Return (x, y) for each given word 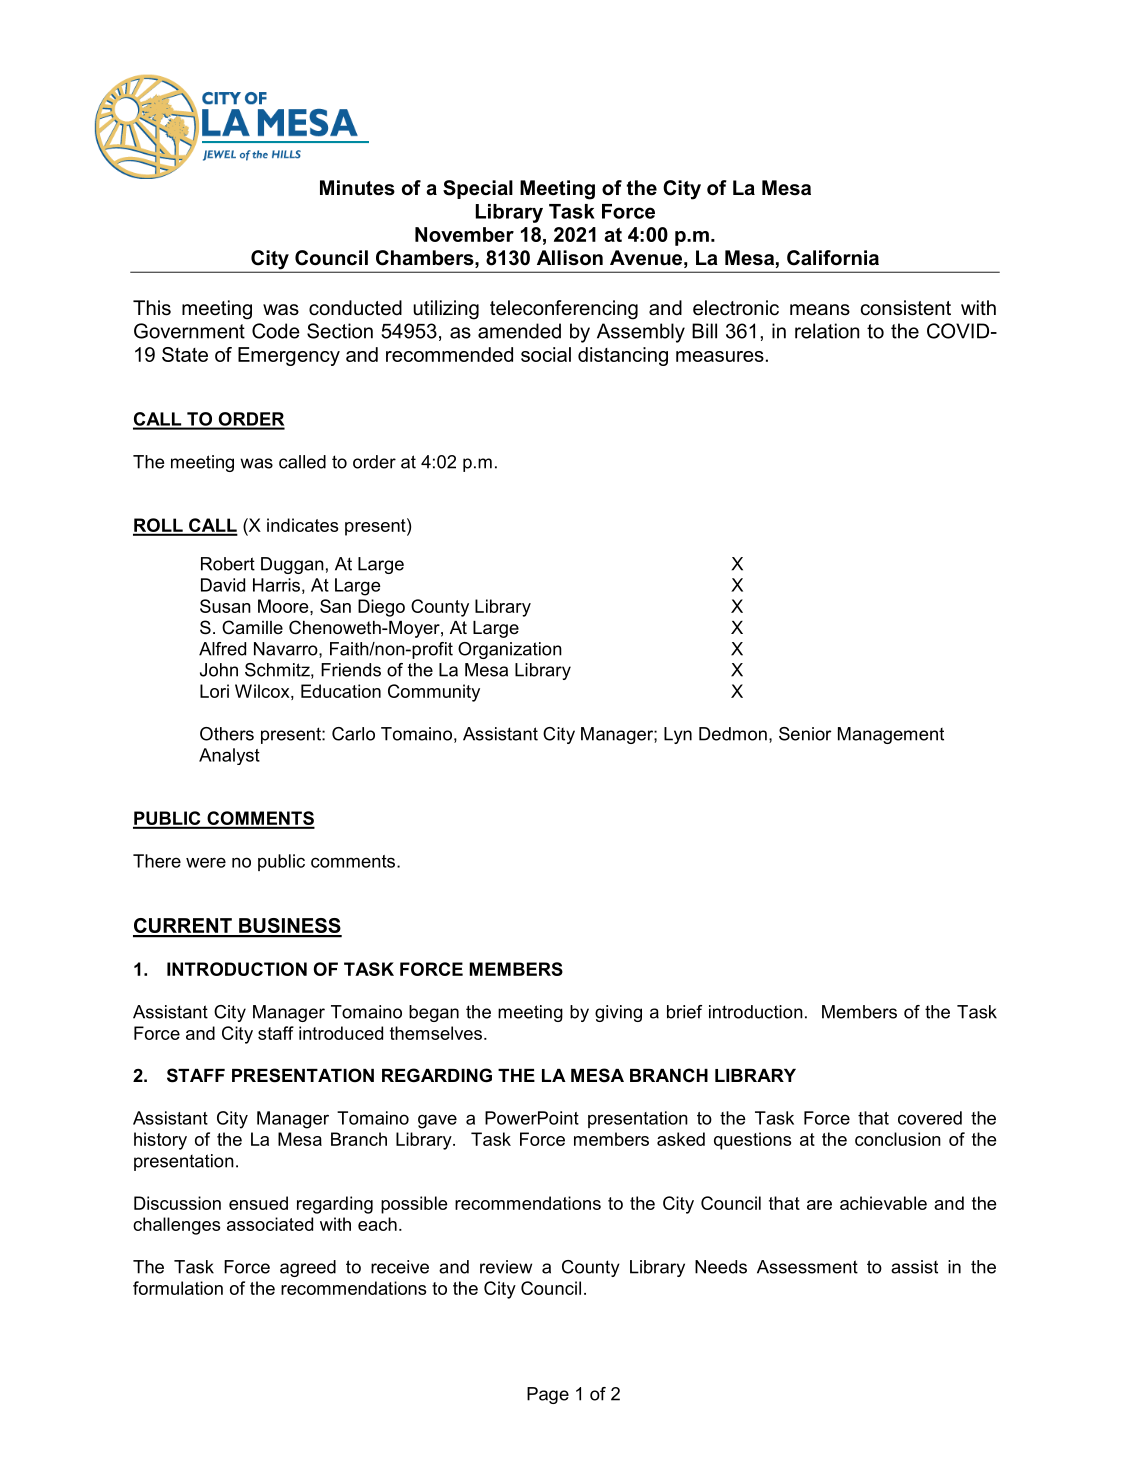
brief (684, 1012)
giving (618, 1013)
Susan (225, 606)
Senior (805, 734)
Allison (570, 258)
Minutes (357, 188)
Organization (510, 650)
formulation (178, 1288)
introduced (341, 1033)
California (833, 258)
